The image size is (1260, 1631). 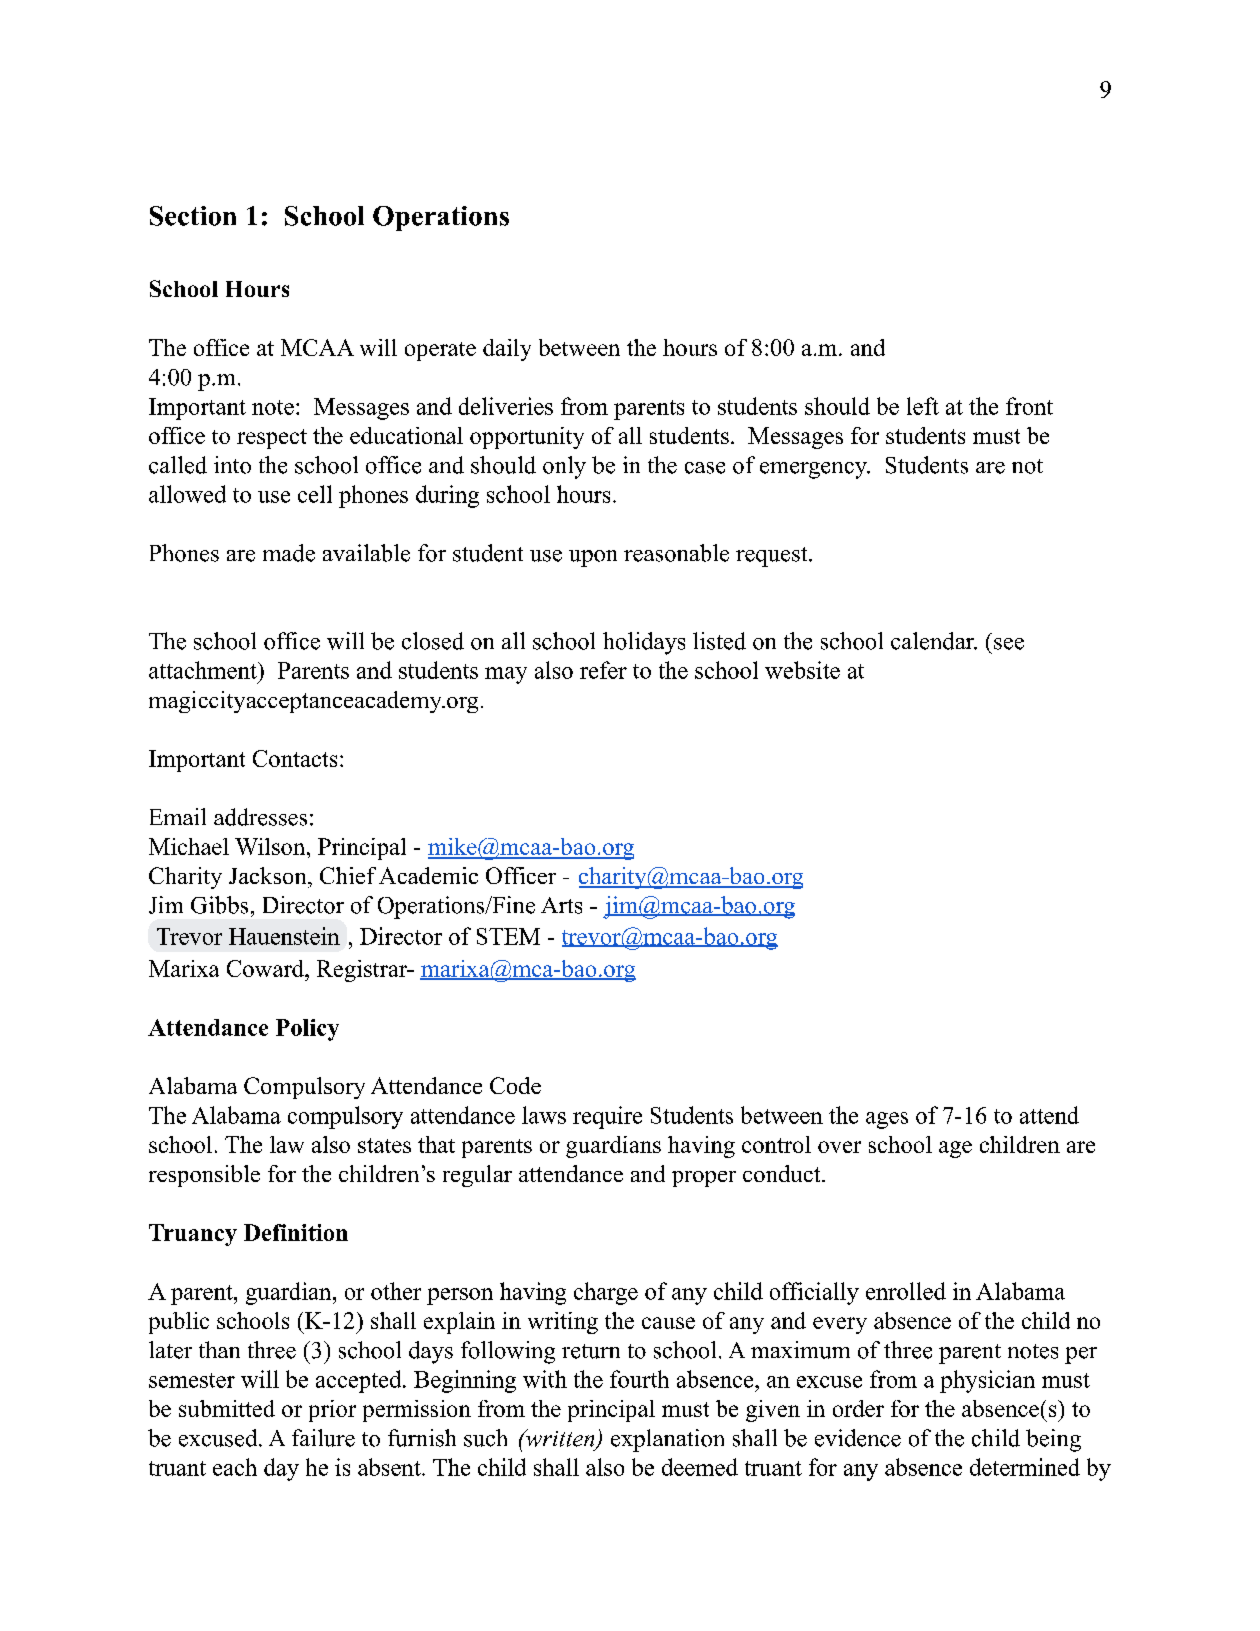 I want to click on daily, so click(x=507, y=350).
